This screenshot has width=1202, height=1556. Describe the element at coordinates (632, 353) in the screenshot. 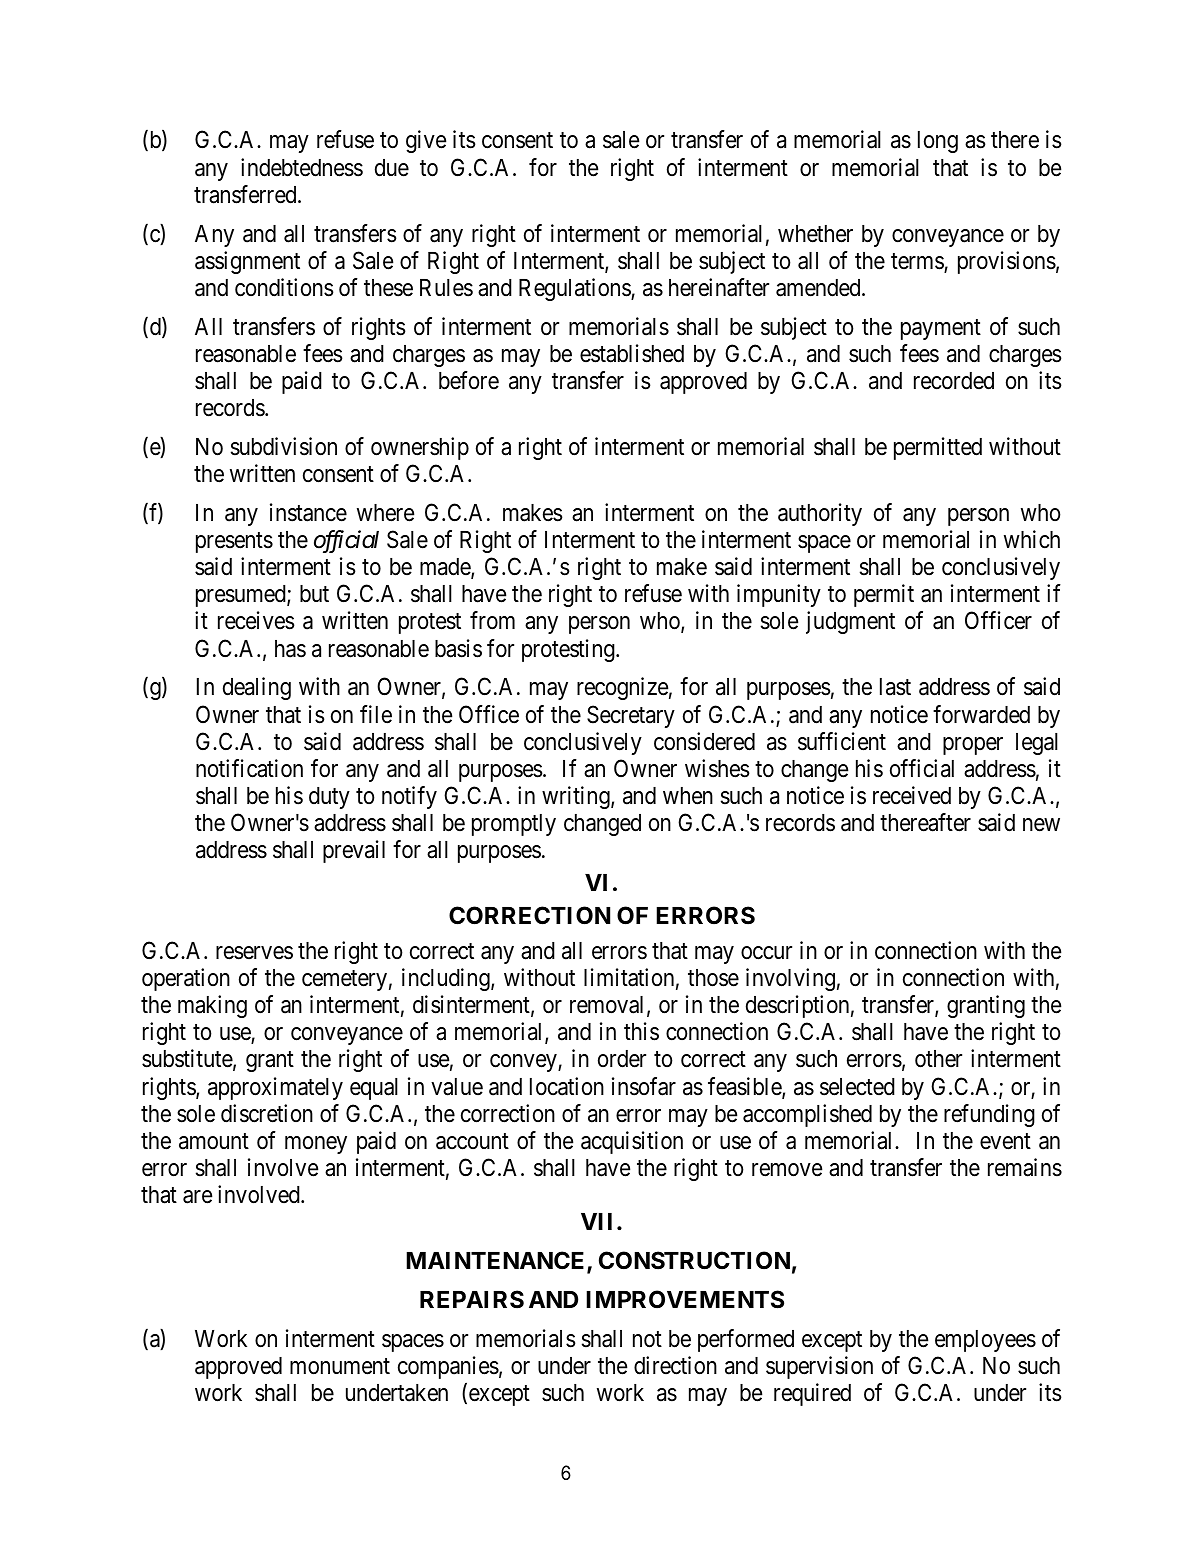

I see `established` at that location.
